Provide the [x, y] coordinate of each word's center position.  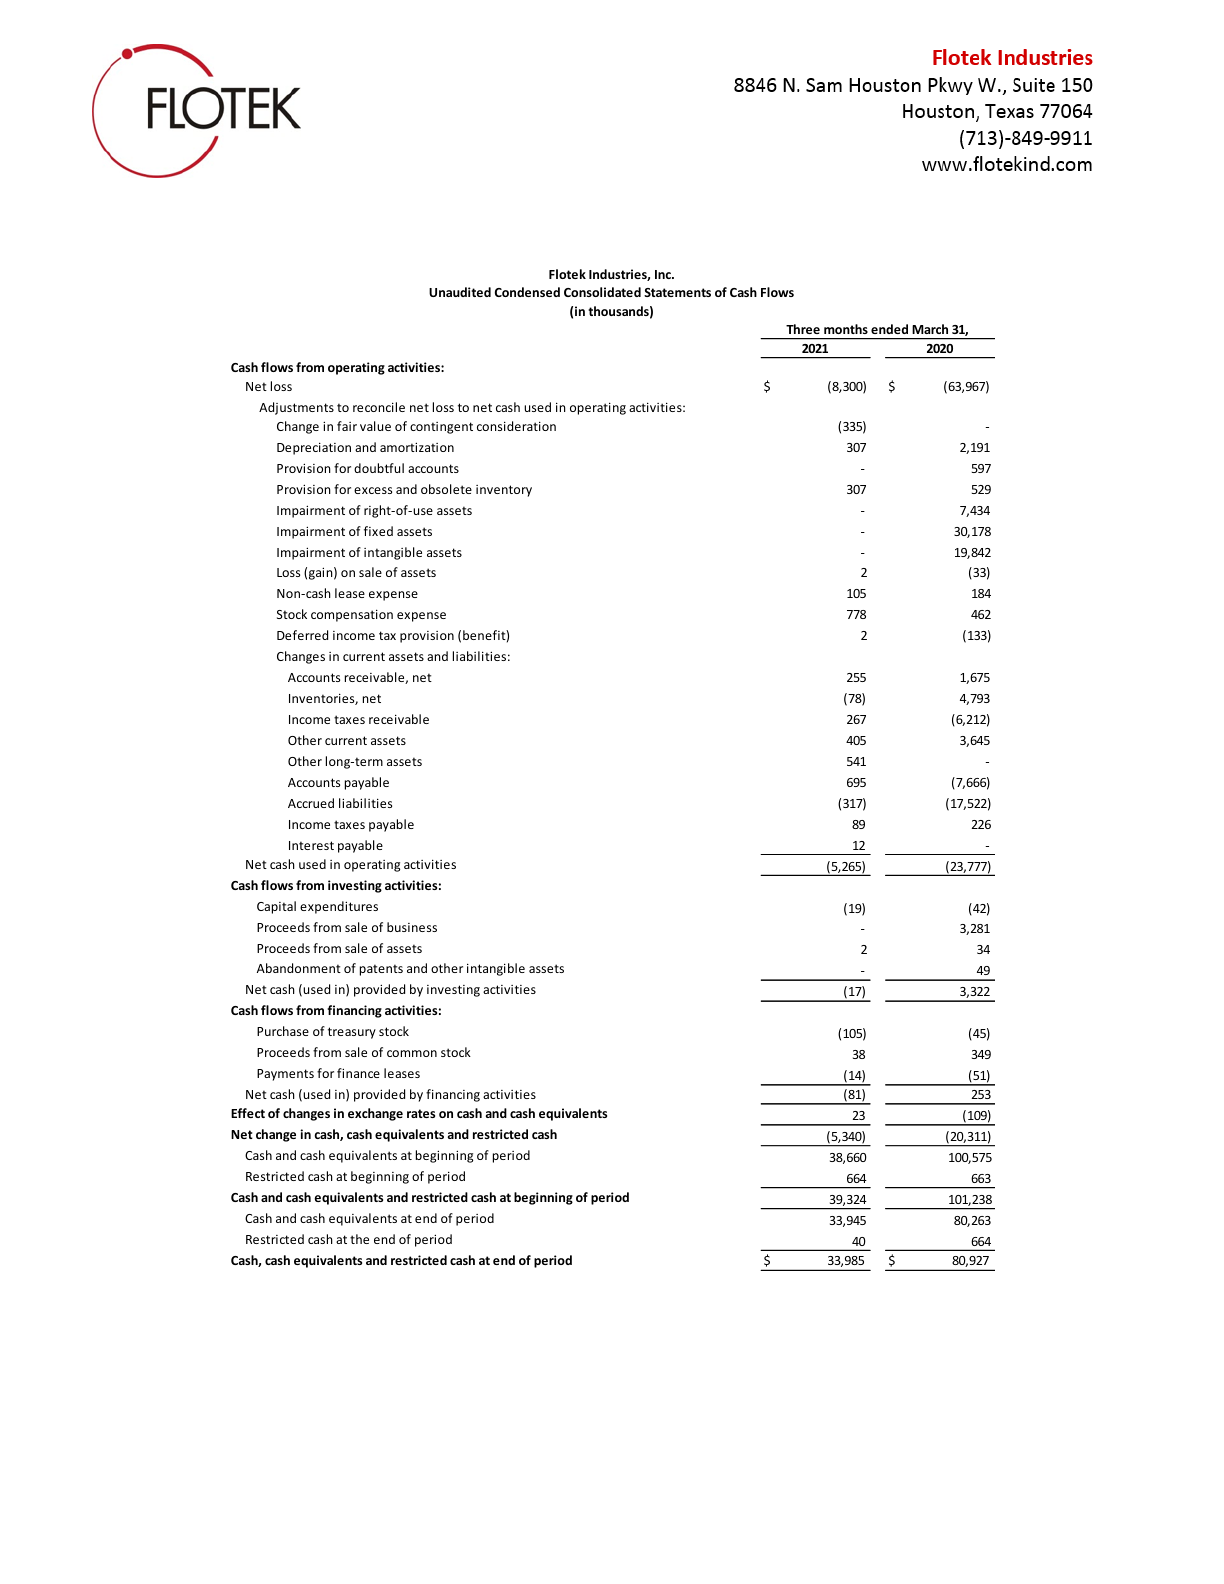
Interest [311, 845]
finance [358, 1073]
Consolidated [602, 292]
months [846, 329]
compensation [352, 615]
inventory [504, 491]
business [412, 927]
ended [889, 329]
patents [381, 970]
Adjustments [296, 408]
